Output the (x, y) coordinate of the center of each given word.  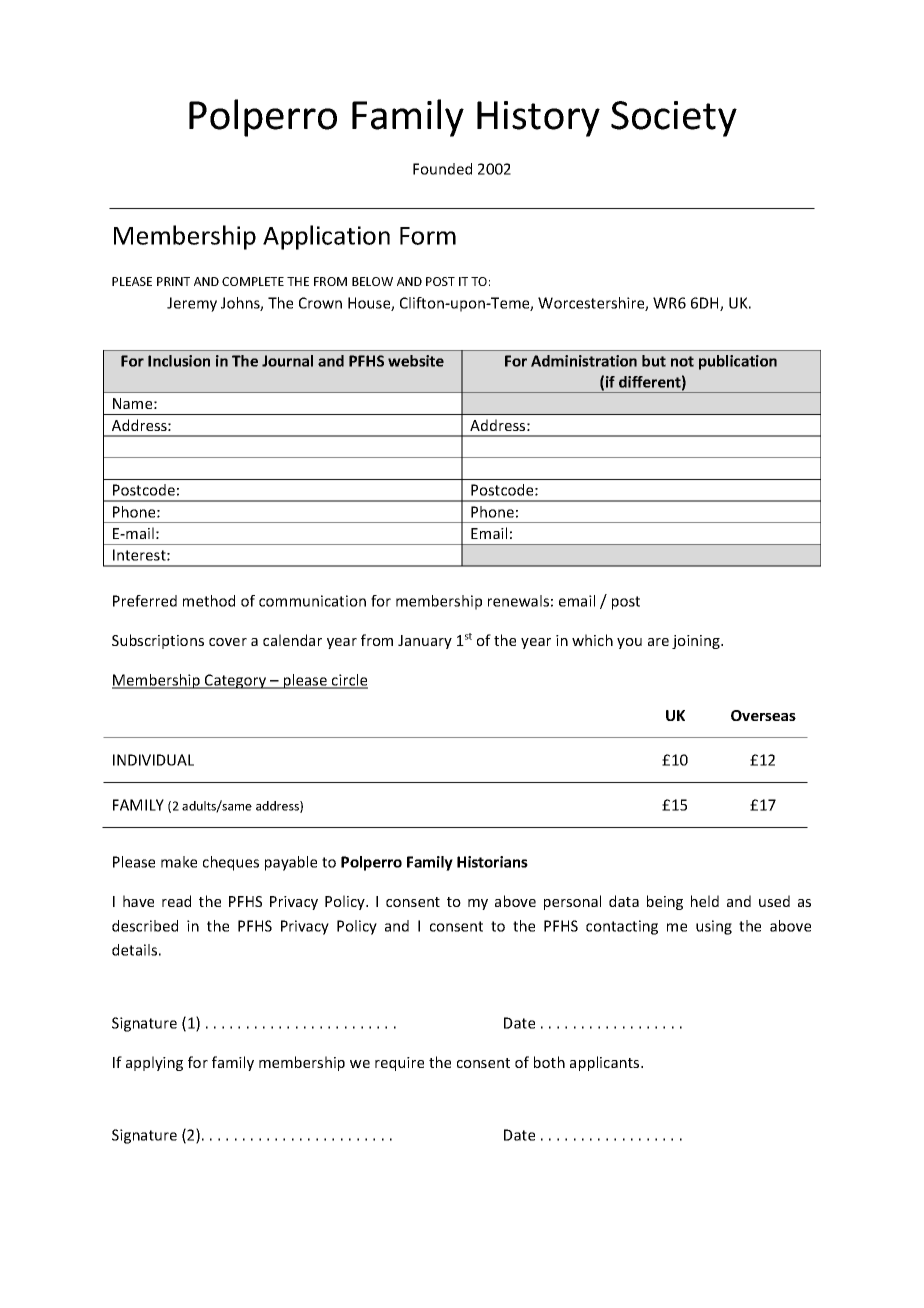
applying (154, 1063)
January (425, 642)
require (399, 1064)
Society (674, 119)
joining (697, 642)
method (209, 601)
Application (326, 237)
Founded (442, 169)
